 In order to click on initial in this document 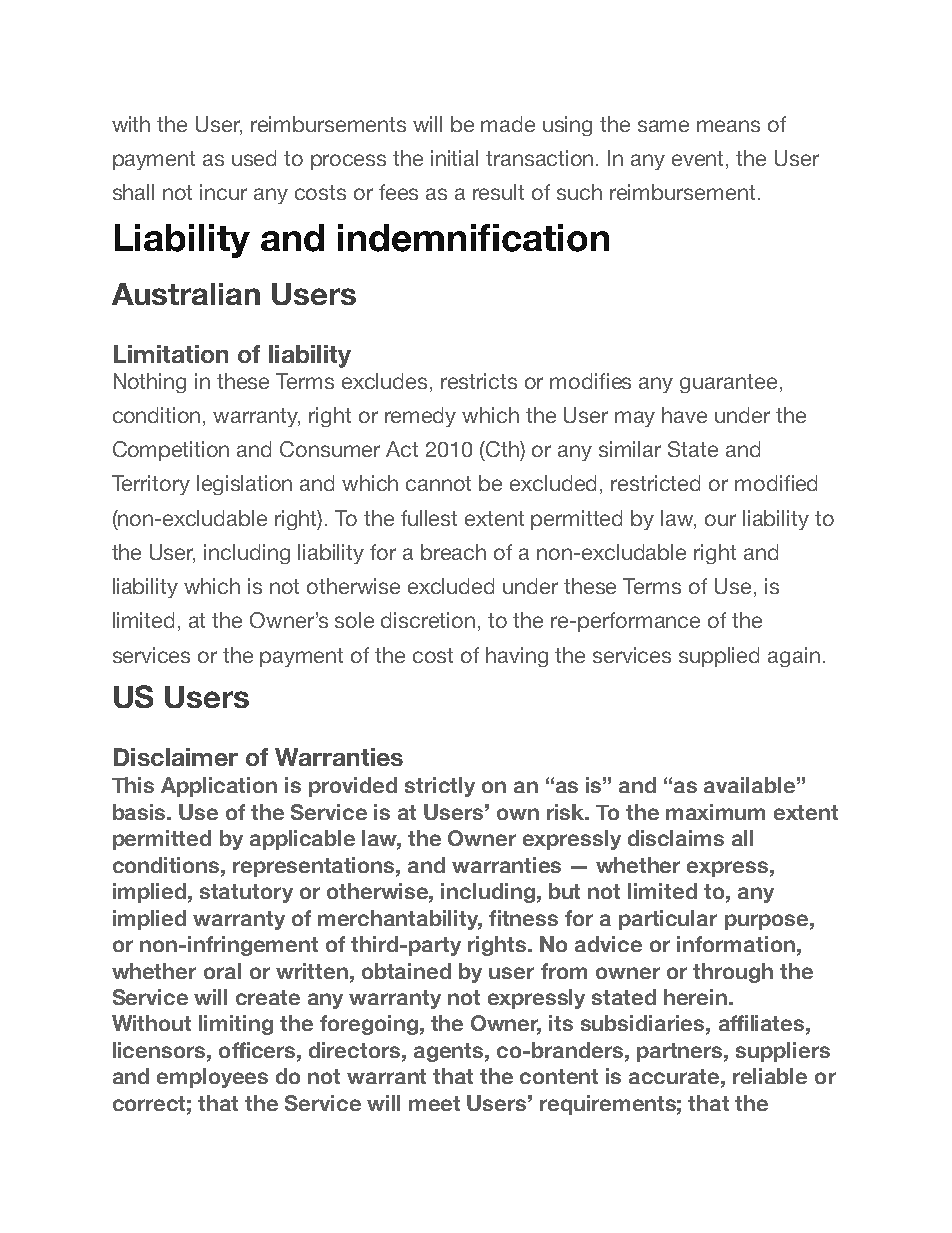, I will do `click(454, 158)`.
